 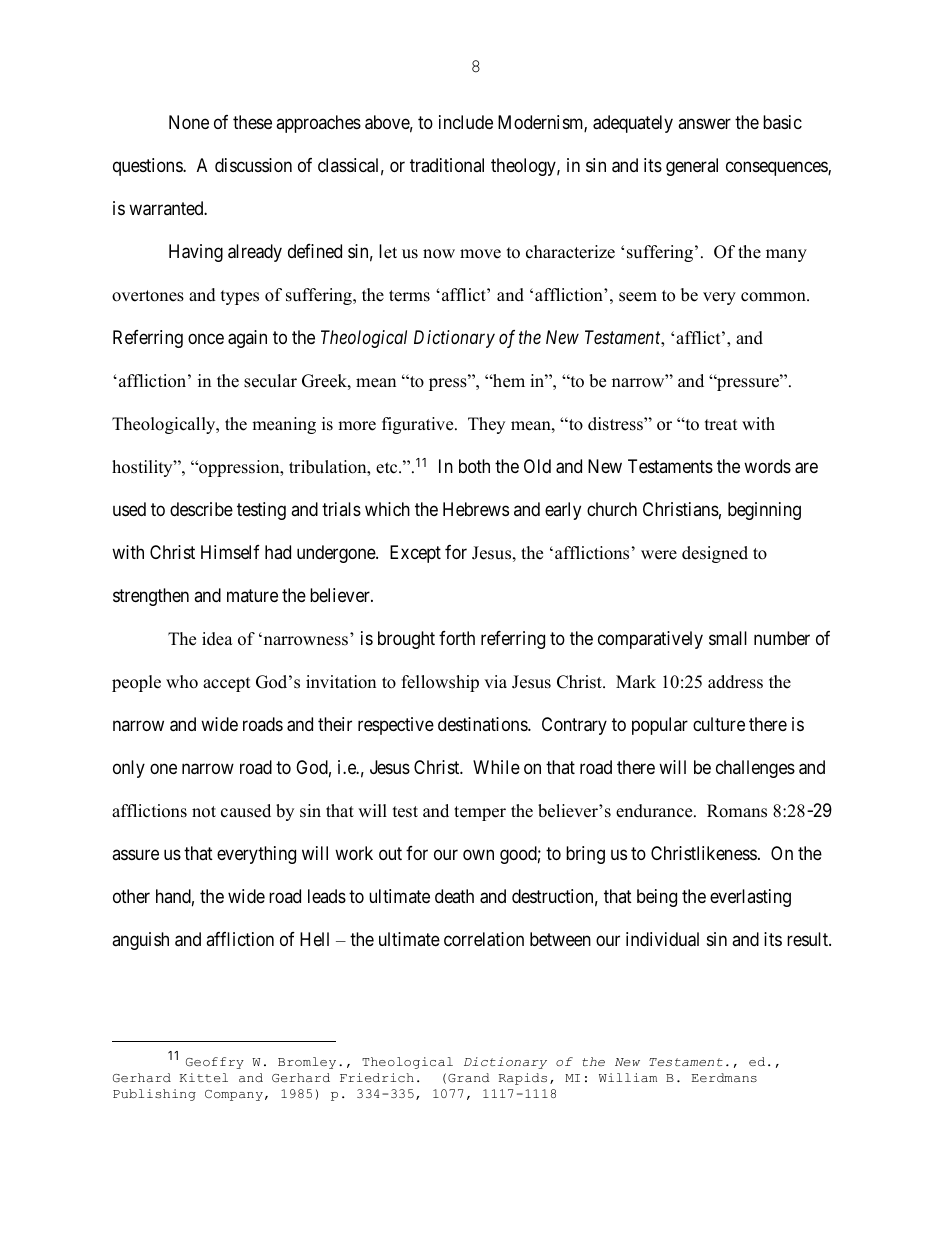 What do you see at coordinates (189, 122) in the page?
I see `None` at bounding box center [189, 122].
